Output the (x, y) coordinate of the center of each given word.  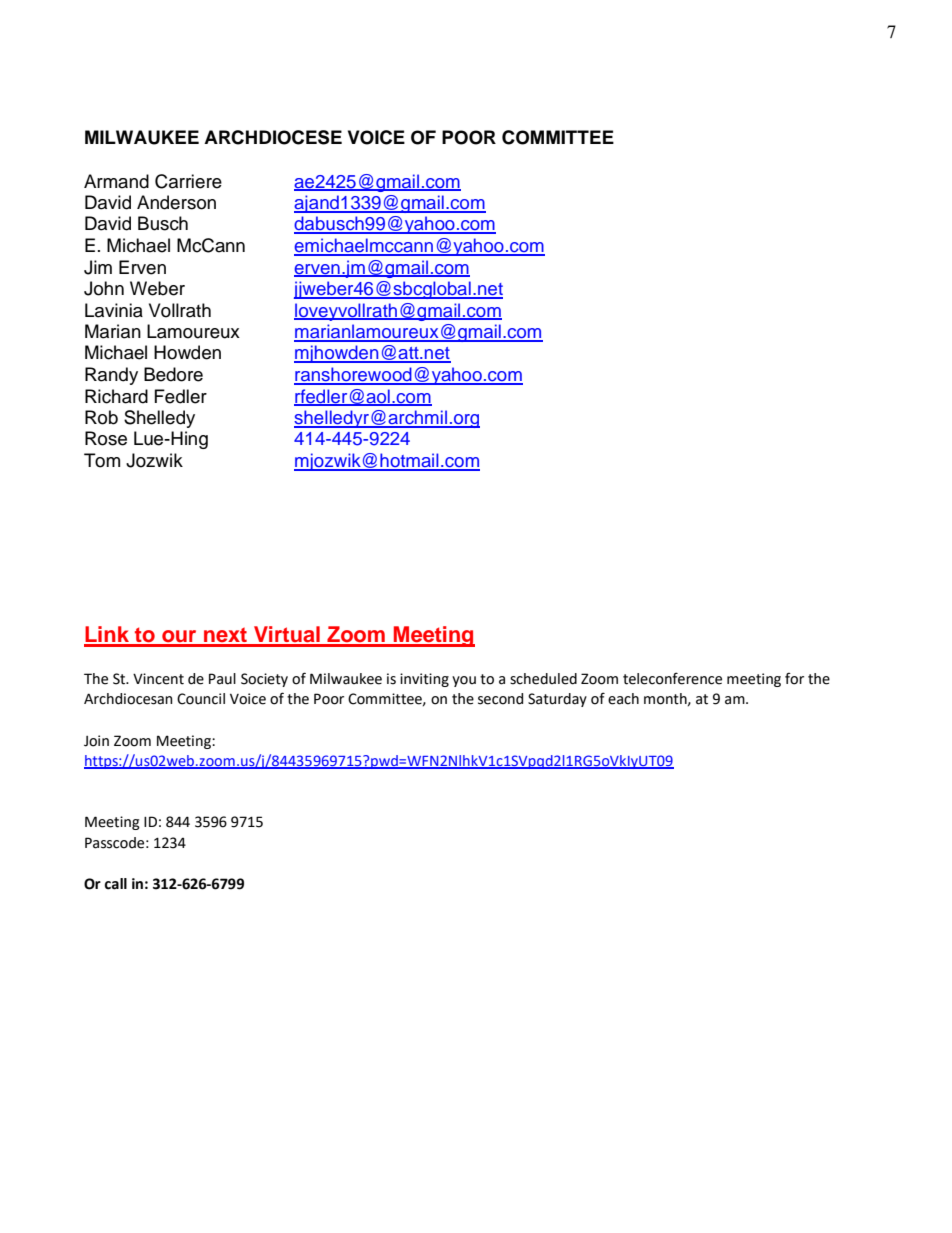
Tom (102, 460)
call (115, 884)
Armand (116, 181)
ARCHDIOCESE (273, 137)
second (500, 699)
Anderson (176, 202)
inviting (424, 680)
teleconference (672, 678)
